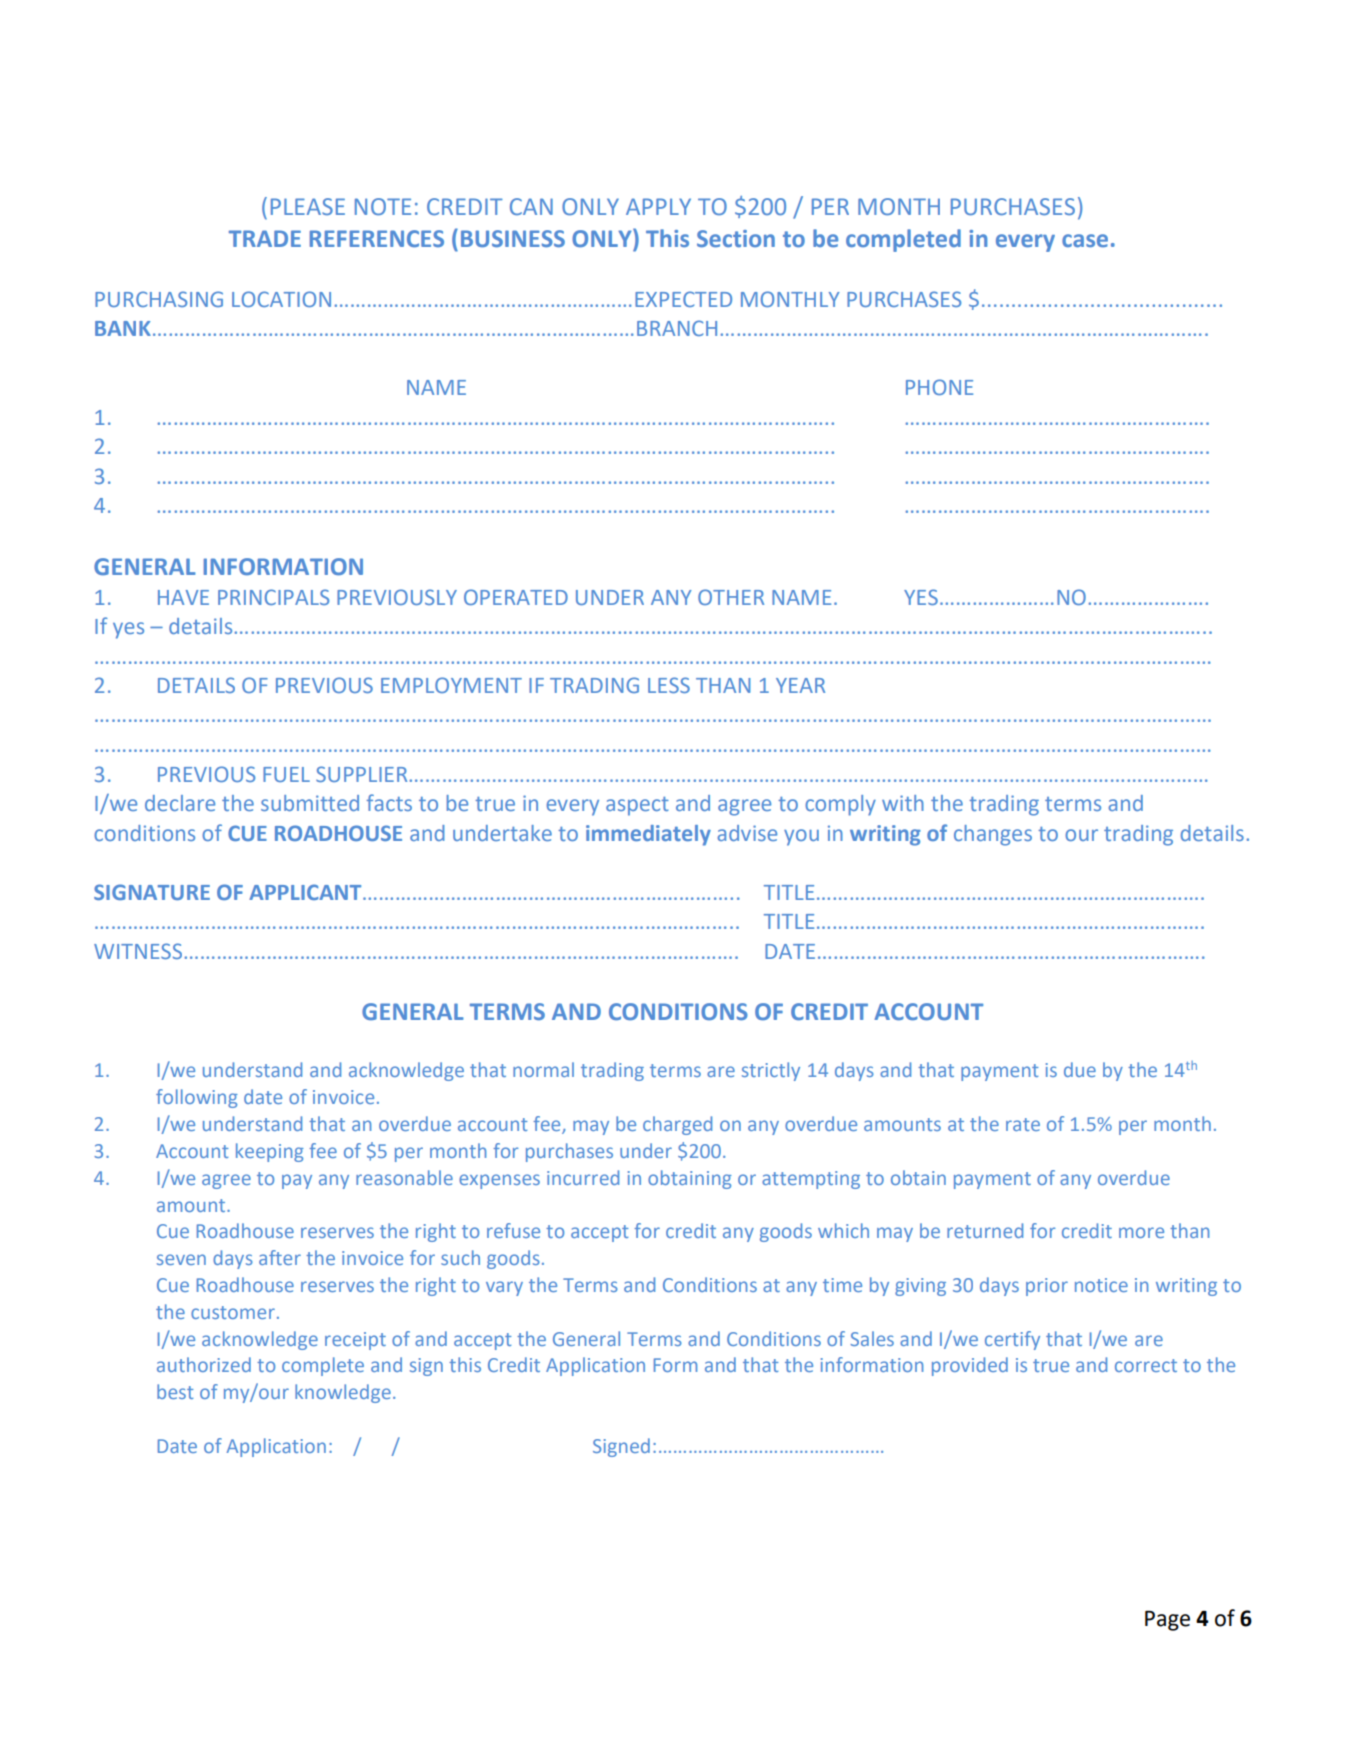 Image resolution: width=1345 pixels, height=1740 pixels. What do you see at coordinates (280, 1257) in the page?
I see `after` at bounding box center [280, 1257].
